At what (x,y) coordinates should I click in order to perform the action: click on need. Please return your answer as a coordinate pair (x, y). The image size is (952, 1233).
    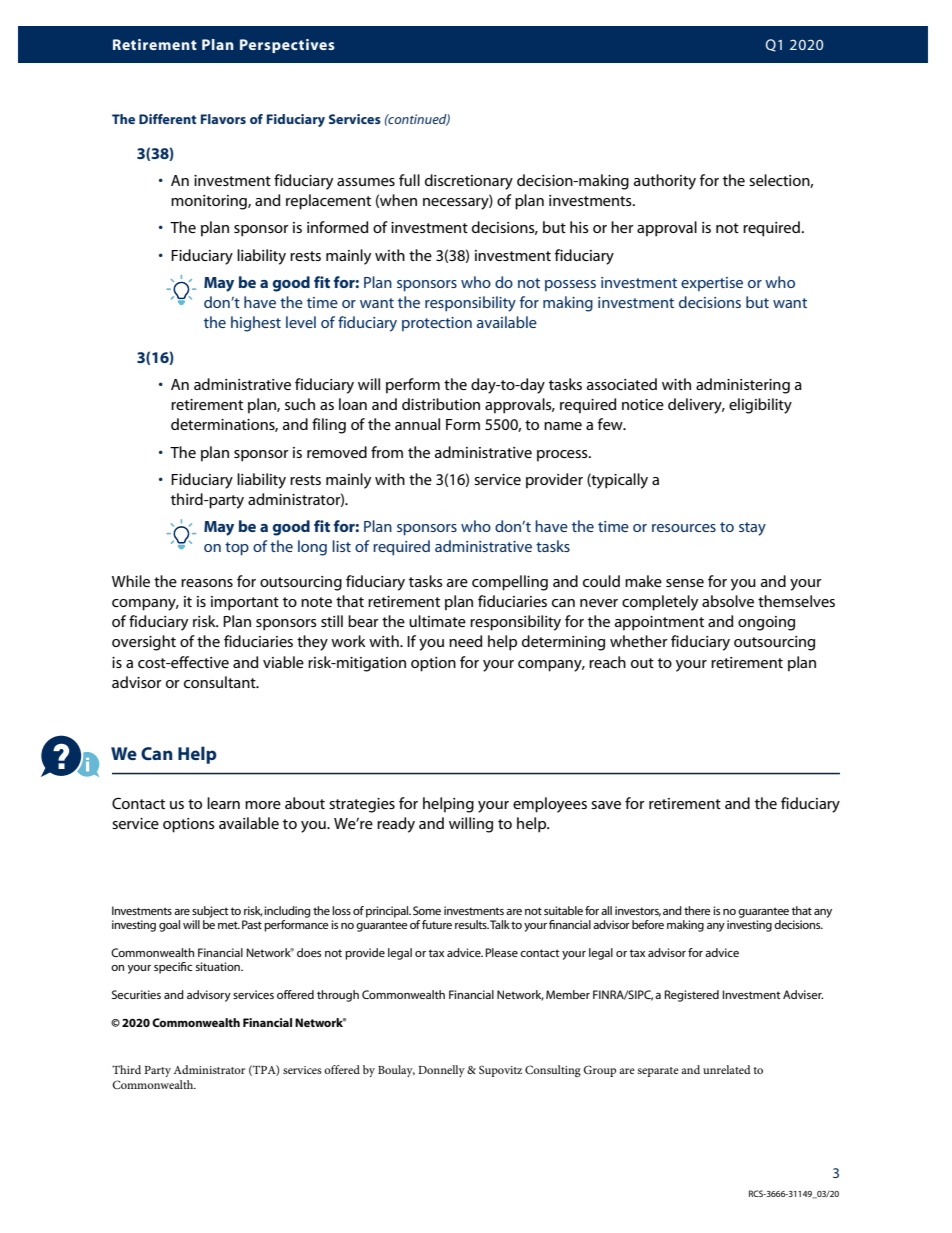
    Looking at the image, I should click on (466, 641).
